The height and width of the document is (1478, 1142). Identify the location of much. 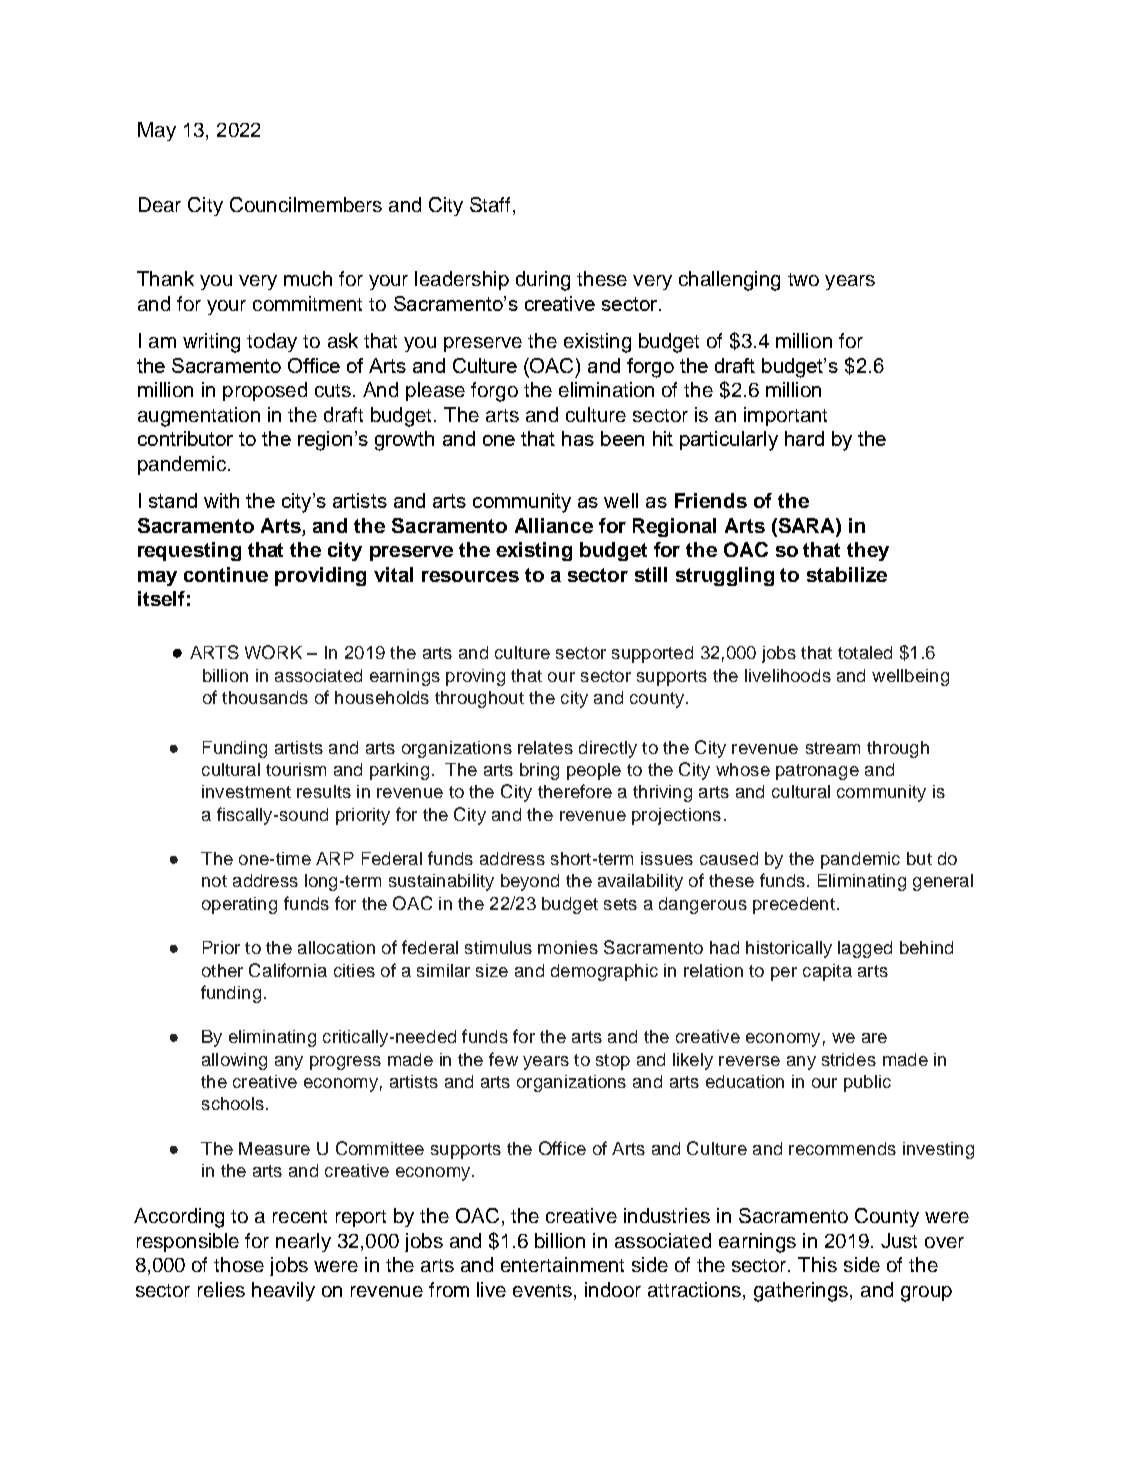
(308, 278).
